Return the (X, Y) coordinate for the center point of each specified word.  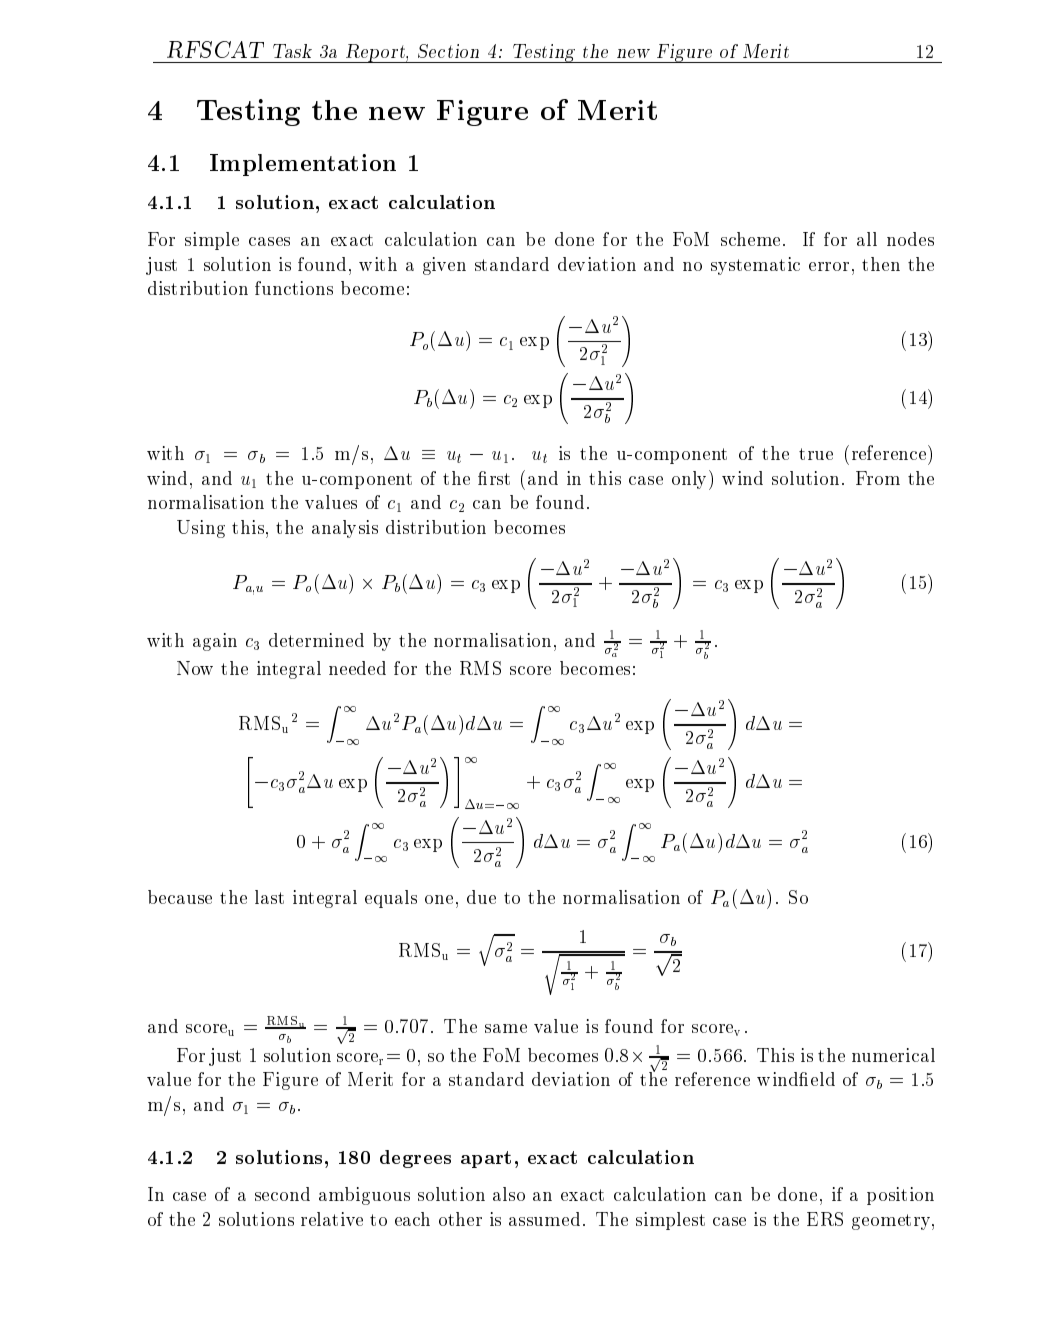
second (282, 1194)
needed (357, 668)
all (867, 239)
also (509, 1194)
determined (316, 640)
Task (292, 51)
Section (448, 51)
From (878, 478)
